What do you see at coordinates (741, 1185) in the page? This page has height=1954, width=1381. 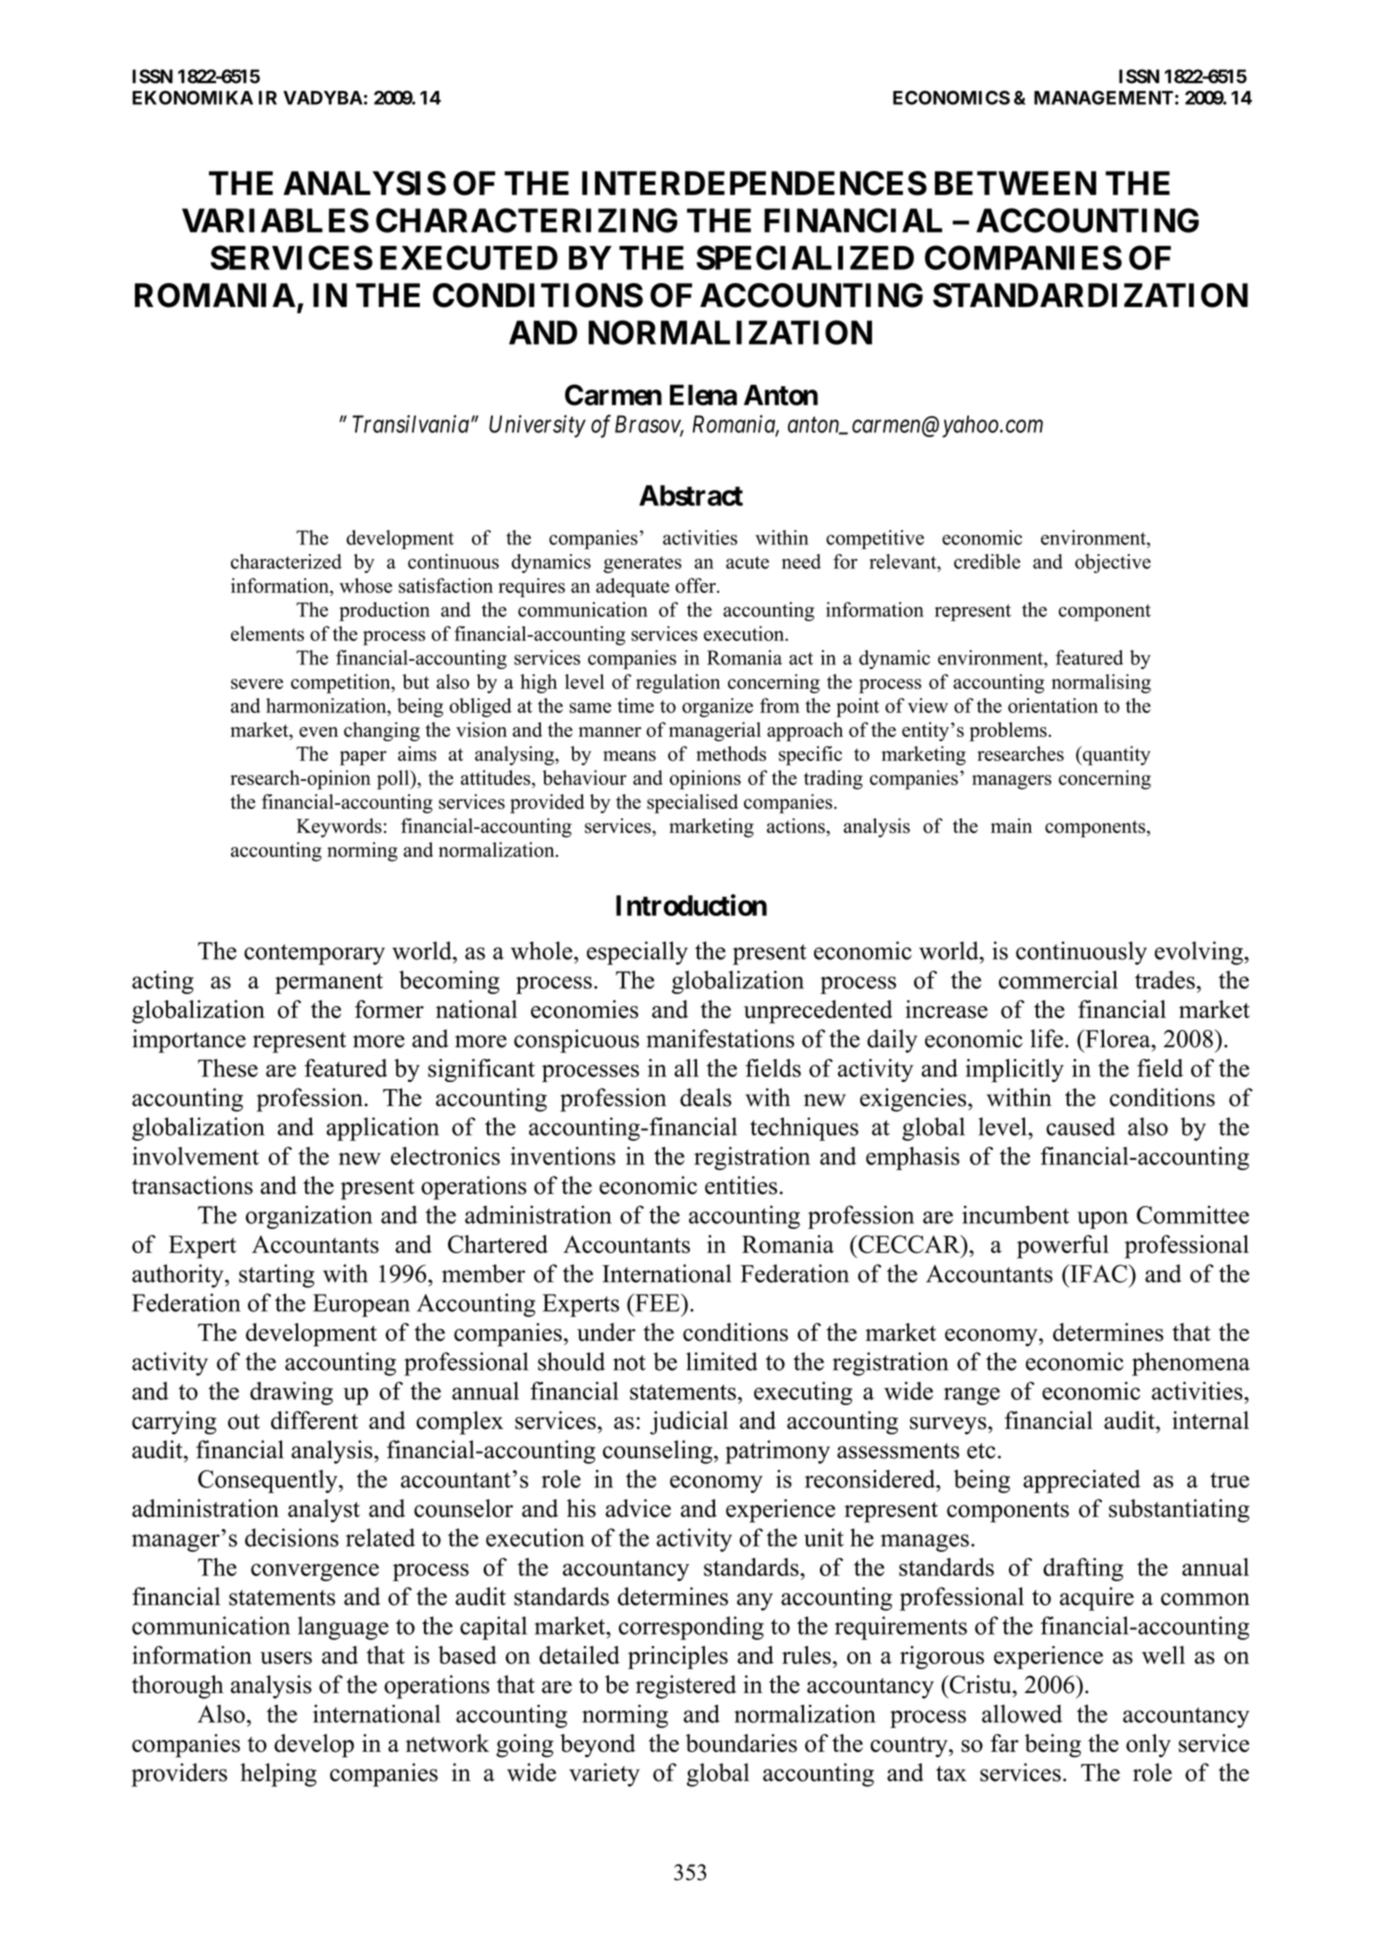 I see `entities` at bounding box center [741, 1185].
